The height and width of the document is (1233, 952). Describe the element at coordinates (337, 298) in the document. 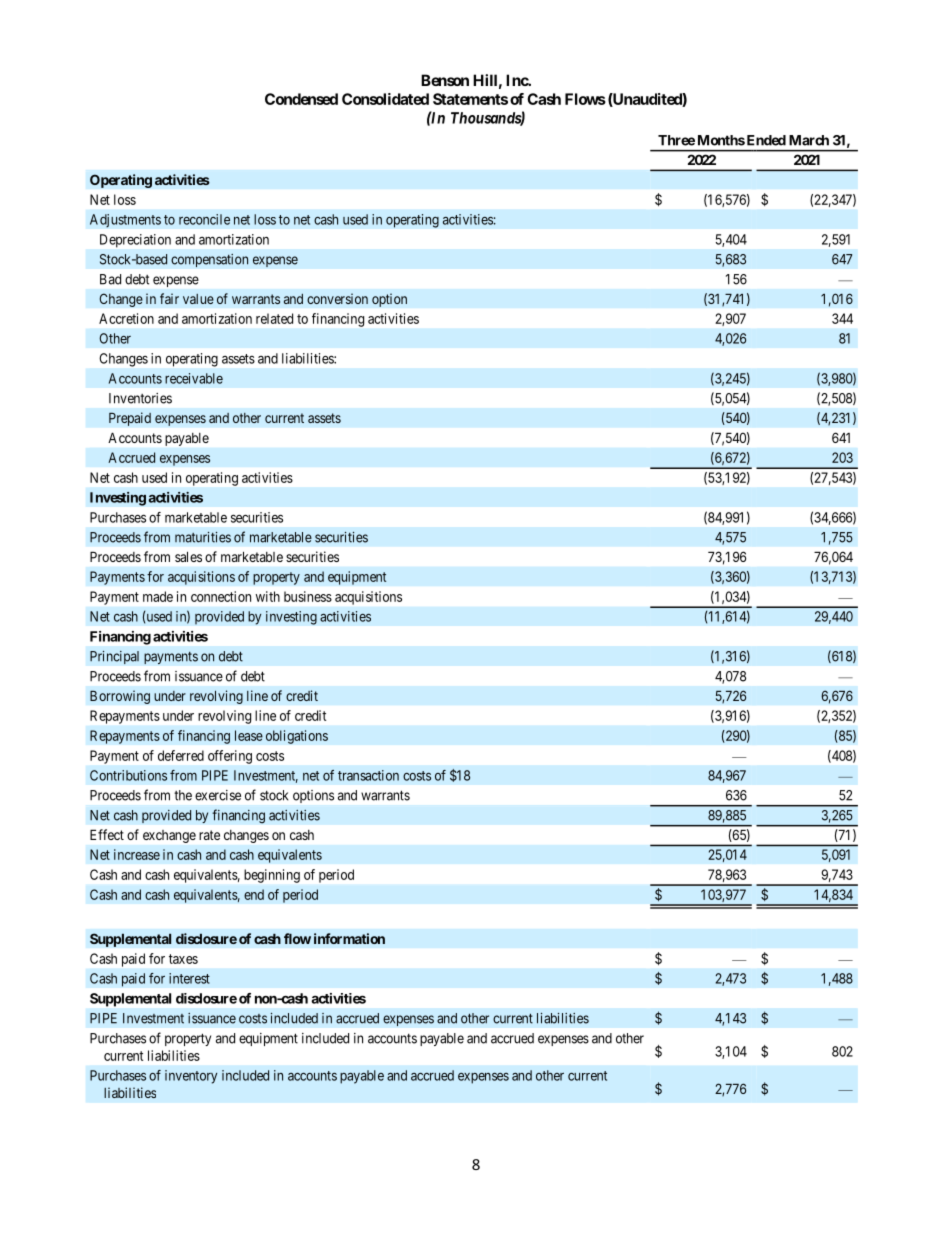

I see `conversion` at that location.
